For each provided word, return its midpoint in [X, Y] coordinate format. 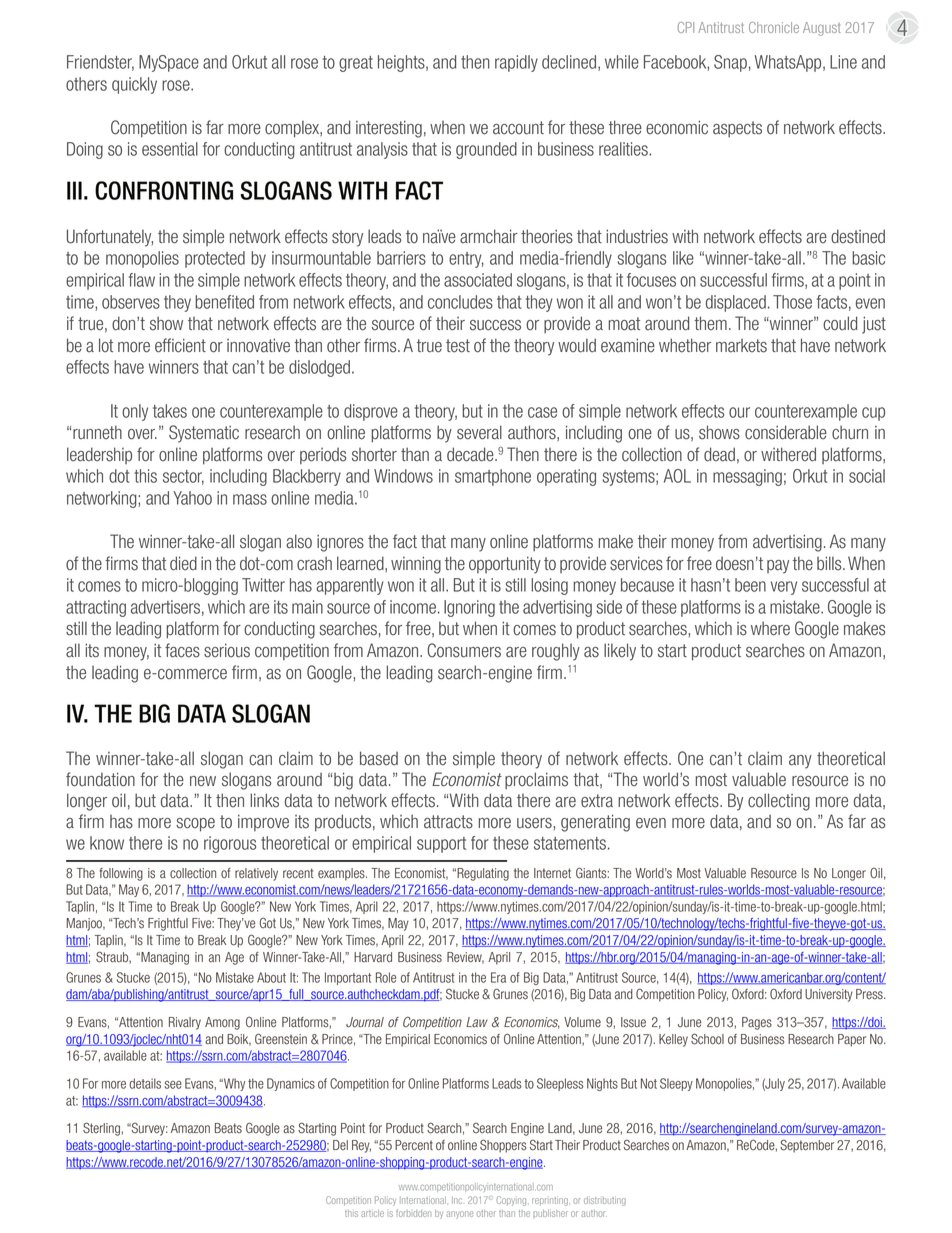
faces [182, 650]
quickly [134, 85]
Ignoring [469, 608]
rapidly [516, 63]
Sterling [101, 1129]
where [770, 628]
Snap [730, 63]
